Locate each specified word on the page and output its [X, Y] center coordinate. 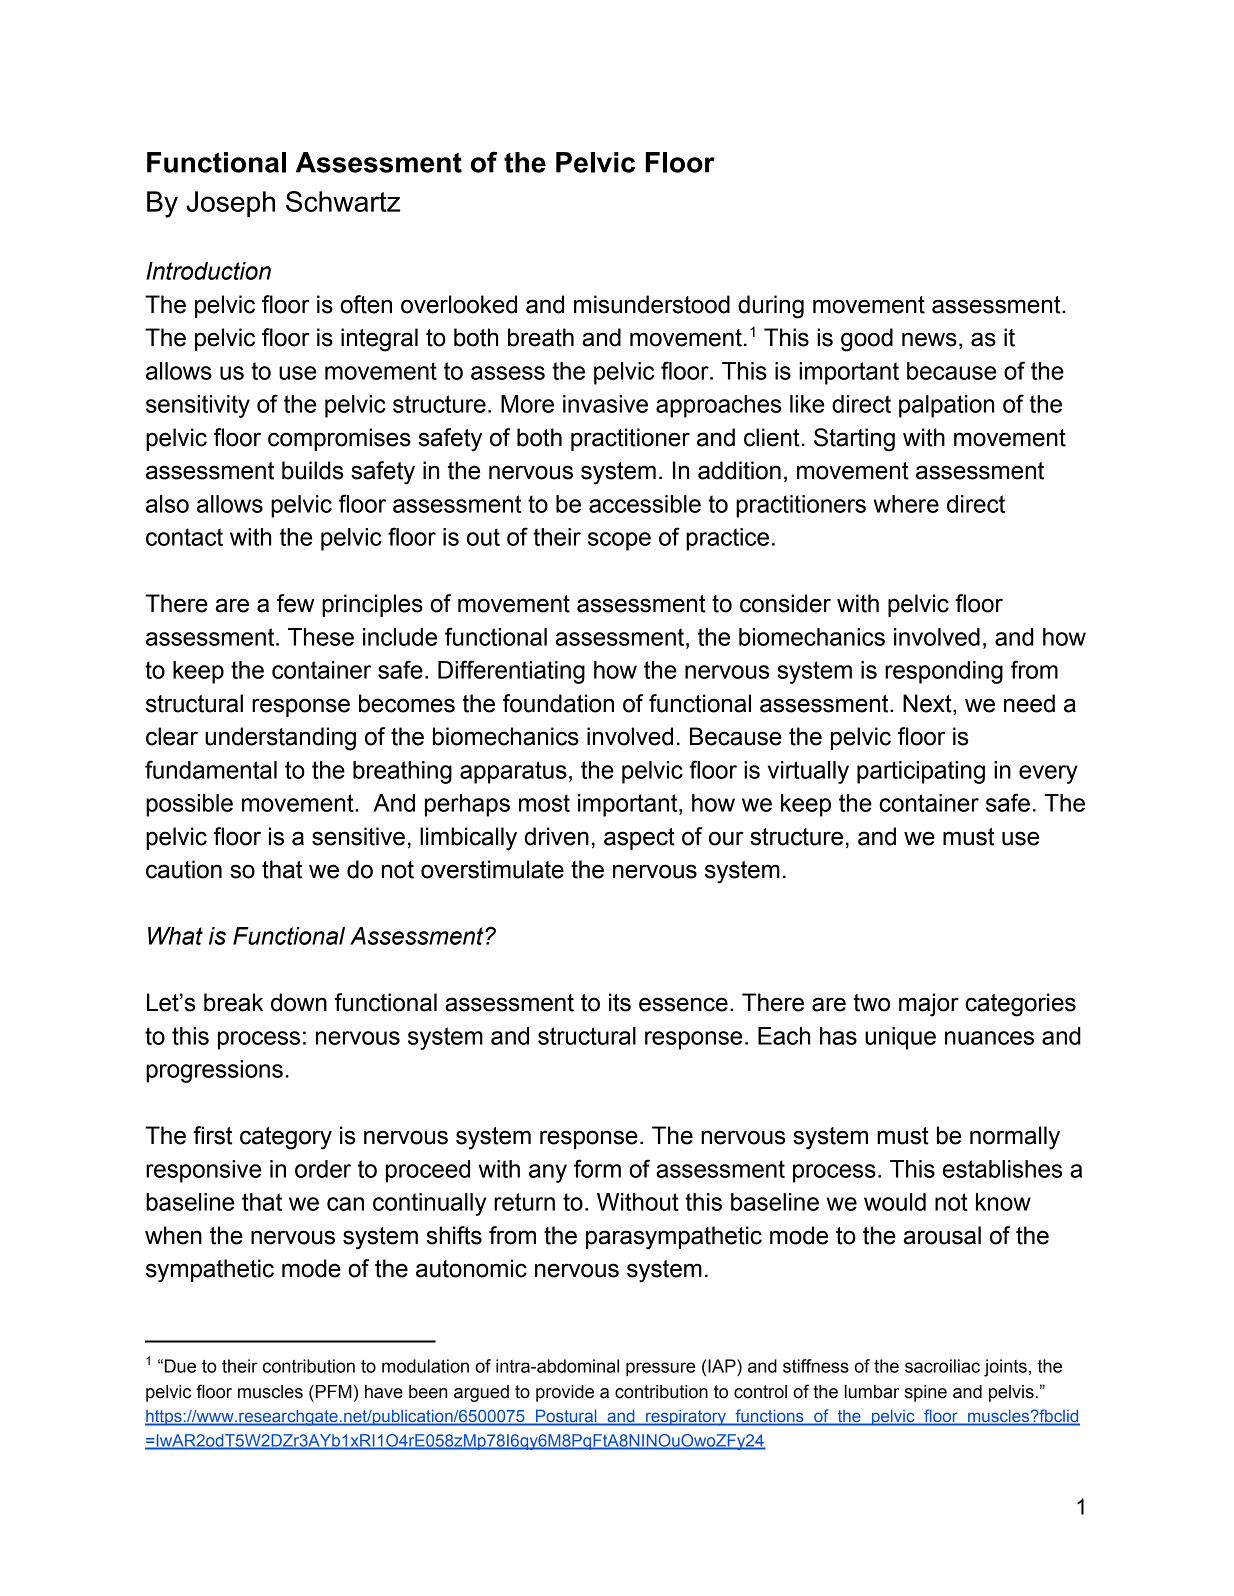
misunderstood [652, 304]
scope [619, 541]
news [929, 339]
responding [944, 672]
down [299, 1002]
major [929, 1005]
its [620, 1002]
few [295, 603]
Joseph [230, 204]
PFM [332, 1391]
